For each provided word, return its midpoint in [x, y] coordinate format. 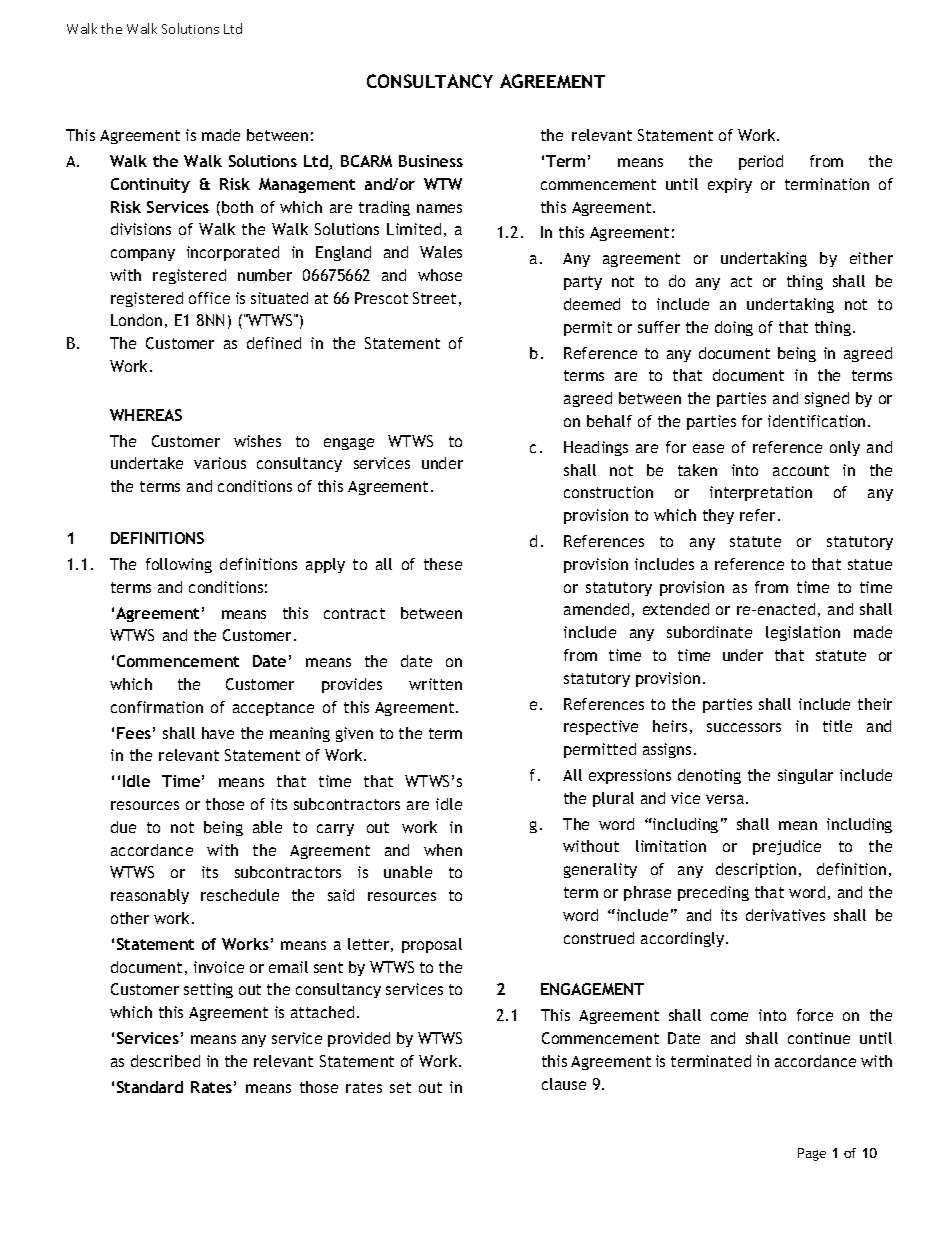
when [443, 850]
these [443, 564]
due [123, 827]
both [237, 207]
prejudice [787, 847]
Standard [150, 1087]
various [220, 463]
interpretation [761, 493]
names [439, 208]
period [761, 162]
